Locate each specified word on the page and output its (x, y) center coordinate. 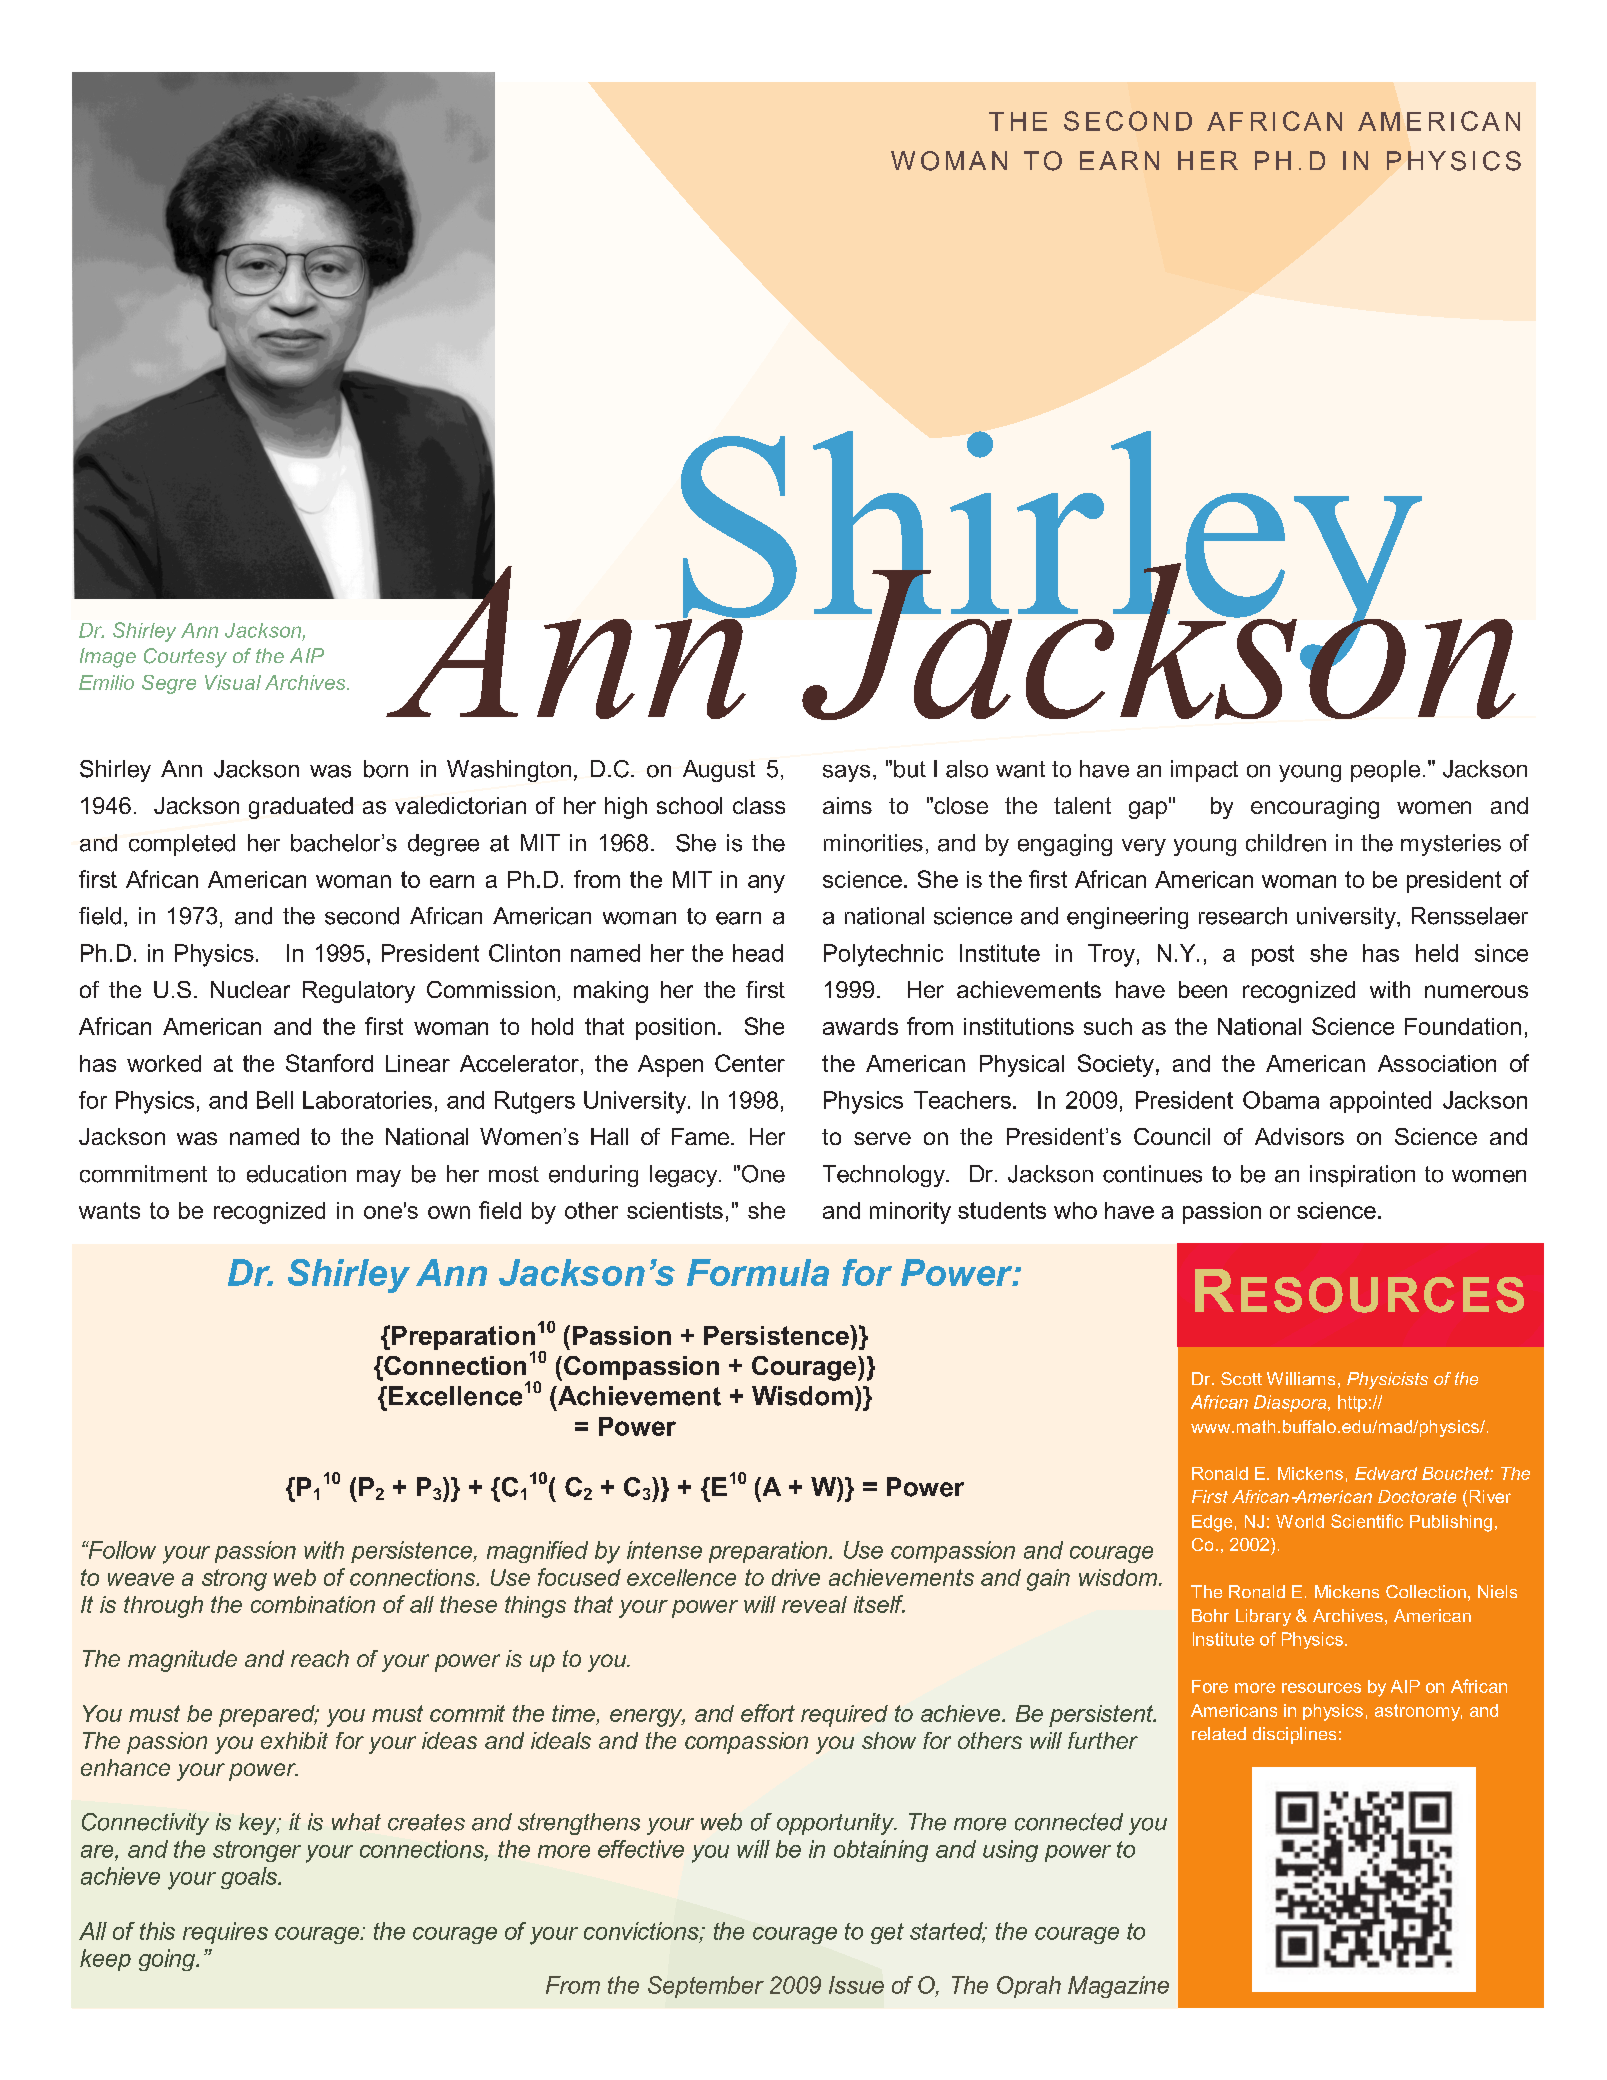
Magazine (1118, 1987)
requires (225, 1933)
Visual (233, 682)
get (887, 1933)
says (846, 773)
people (1385, 771)
